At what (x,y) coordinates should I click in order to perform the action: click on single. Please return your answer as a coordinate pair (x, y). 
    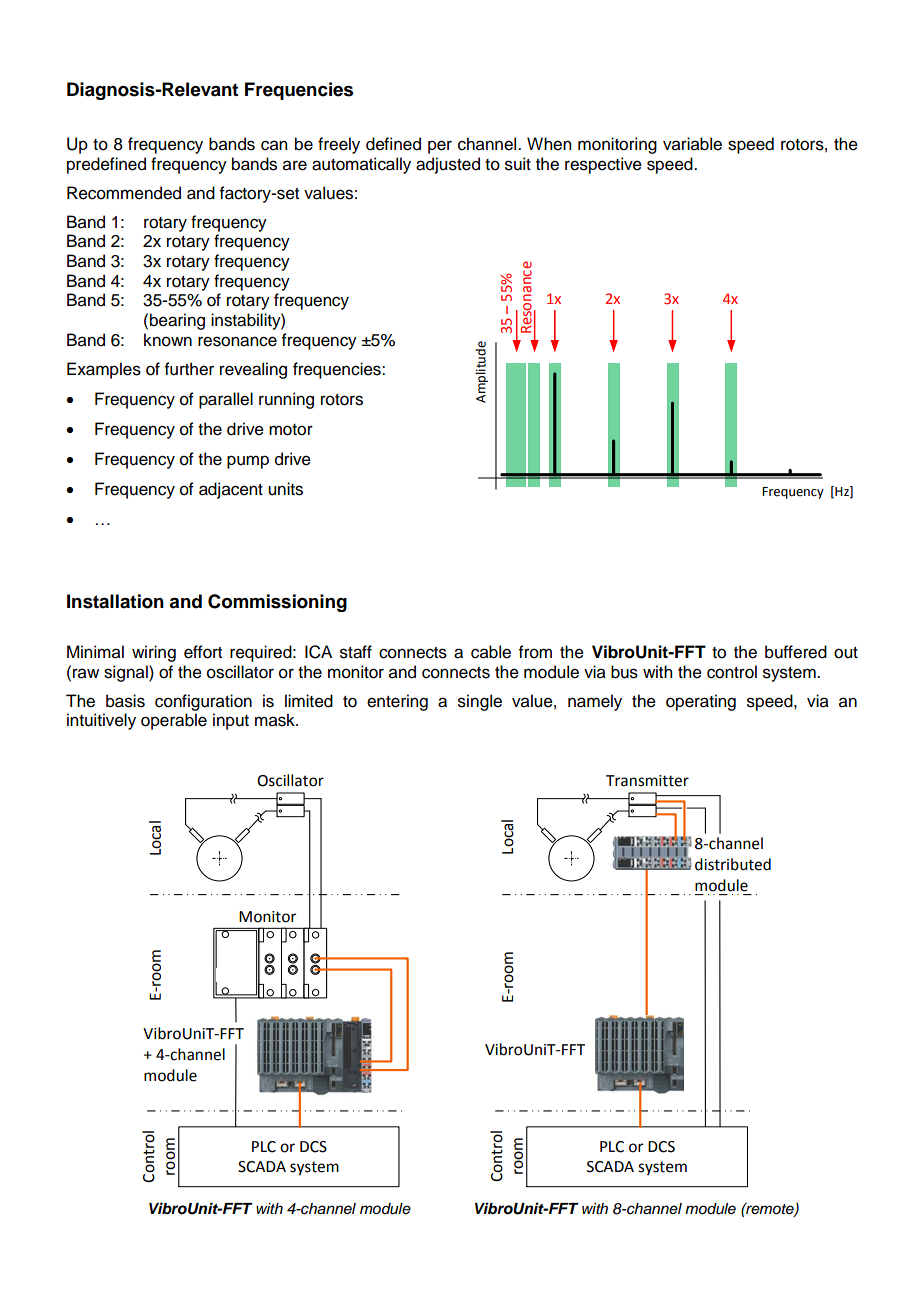
    Looking at the image, I should click on (480, 702).
